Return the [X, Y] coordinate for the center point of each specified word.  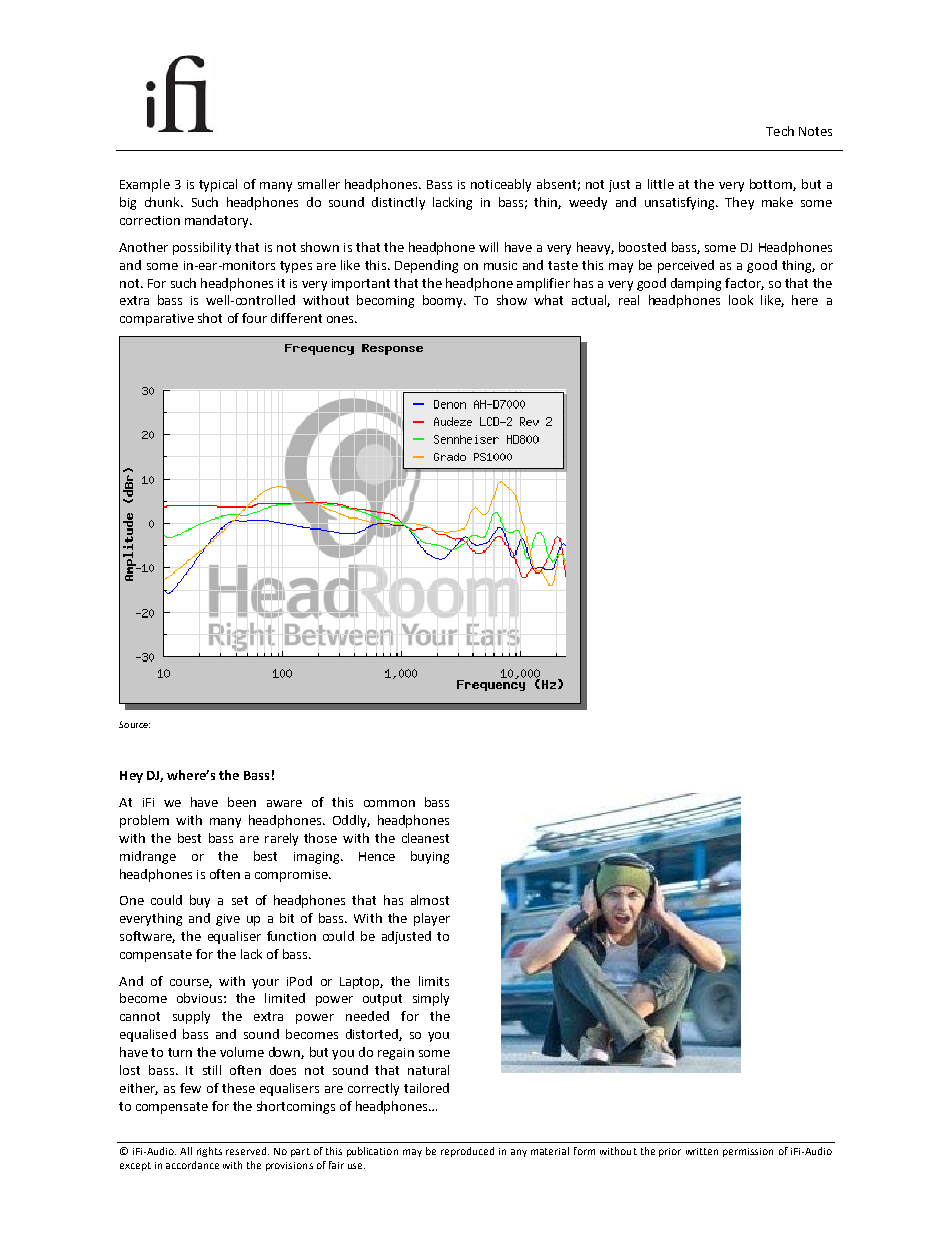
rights [209, 1152]
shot [210, 318]
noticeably [501, 185]
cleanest [425, 838]
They [739, 203]
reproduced [467, 1152]
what [548, 300]
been [242, 802]
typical [218, 185]
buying [430, 857]
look [741, 300]
